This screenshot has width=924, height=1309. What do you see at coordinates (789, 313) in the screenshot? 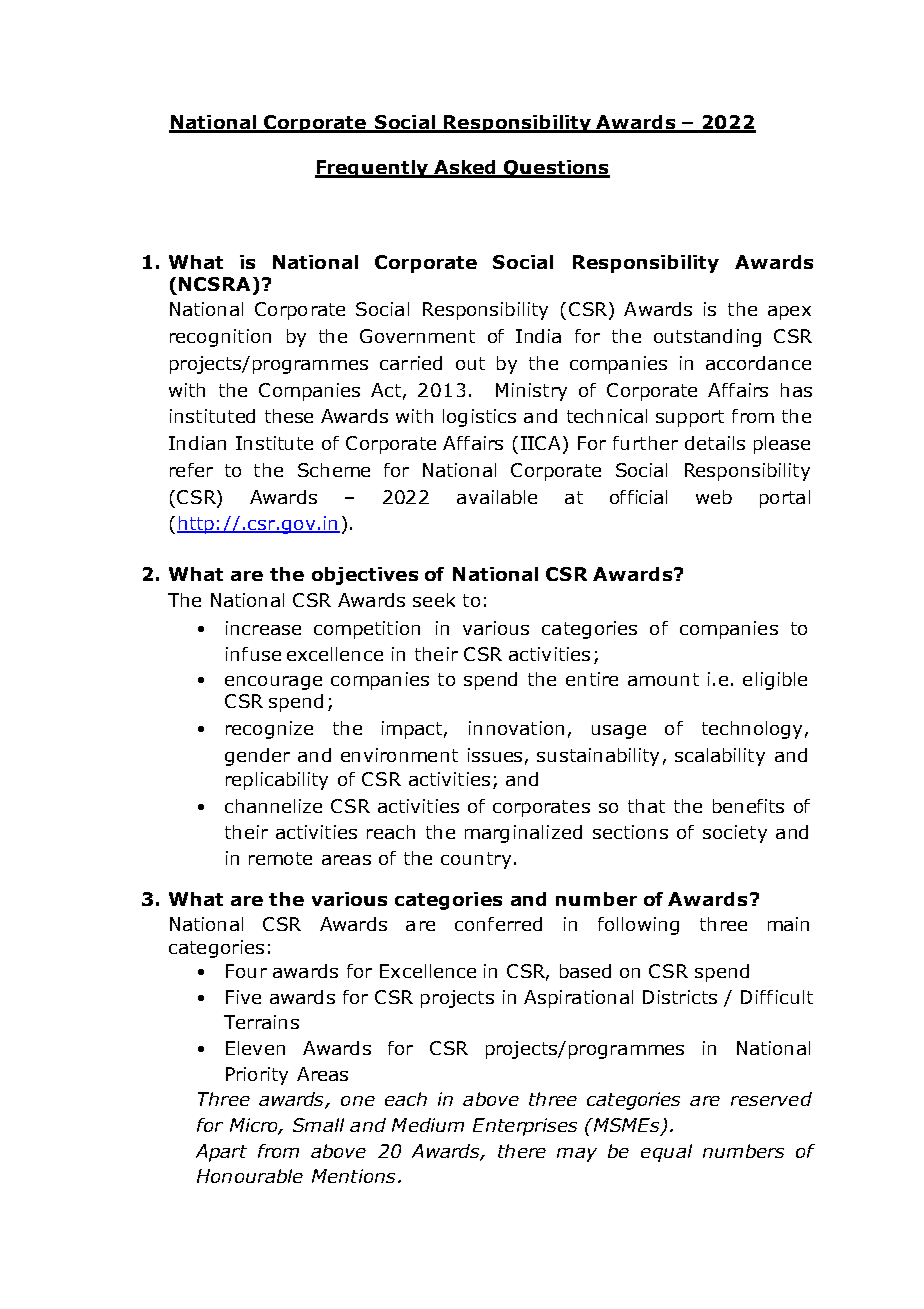
I see `apex` at bounding box center [789, 313].
